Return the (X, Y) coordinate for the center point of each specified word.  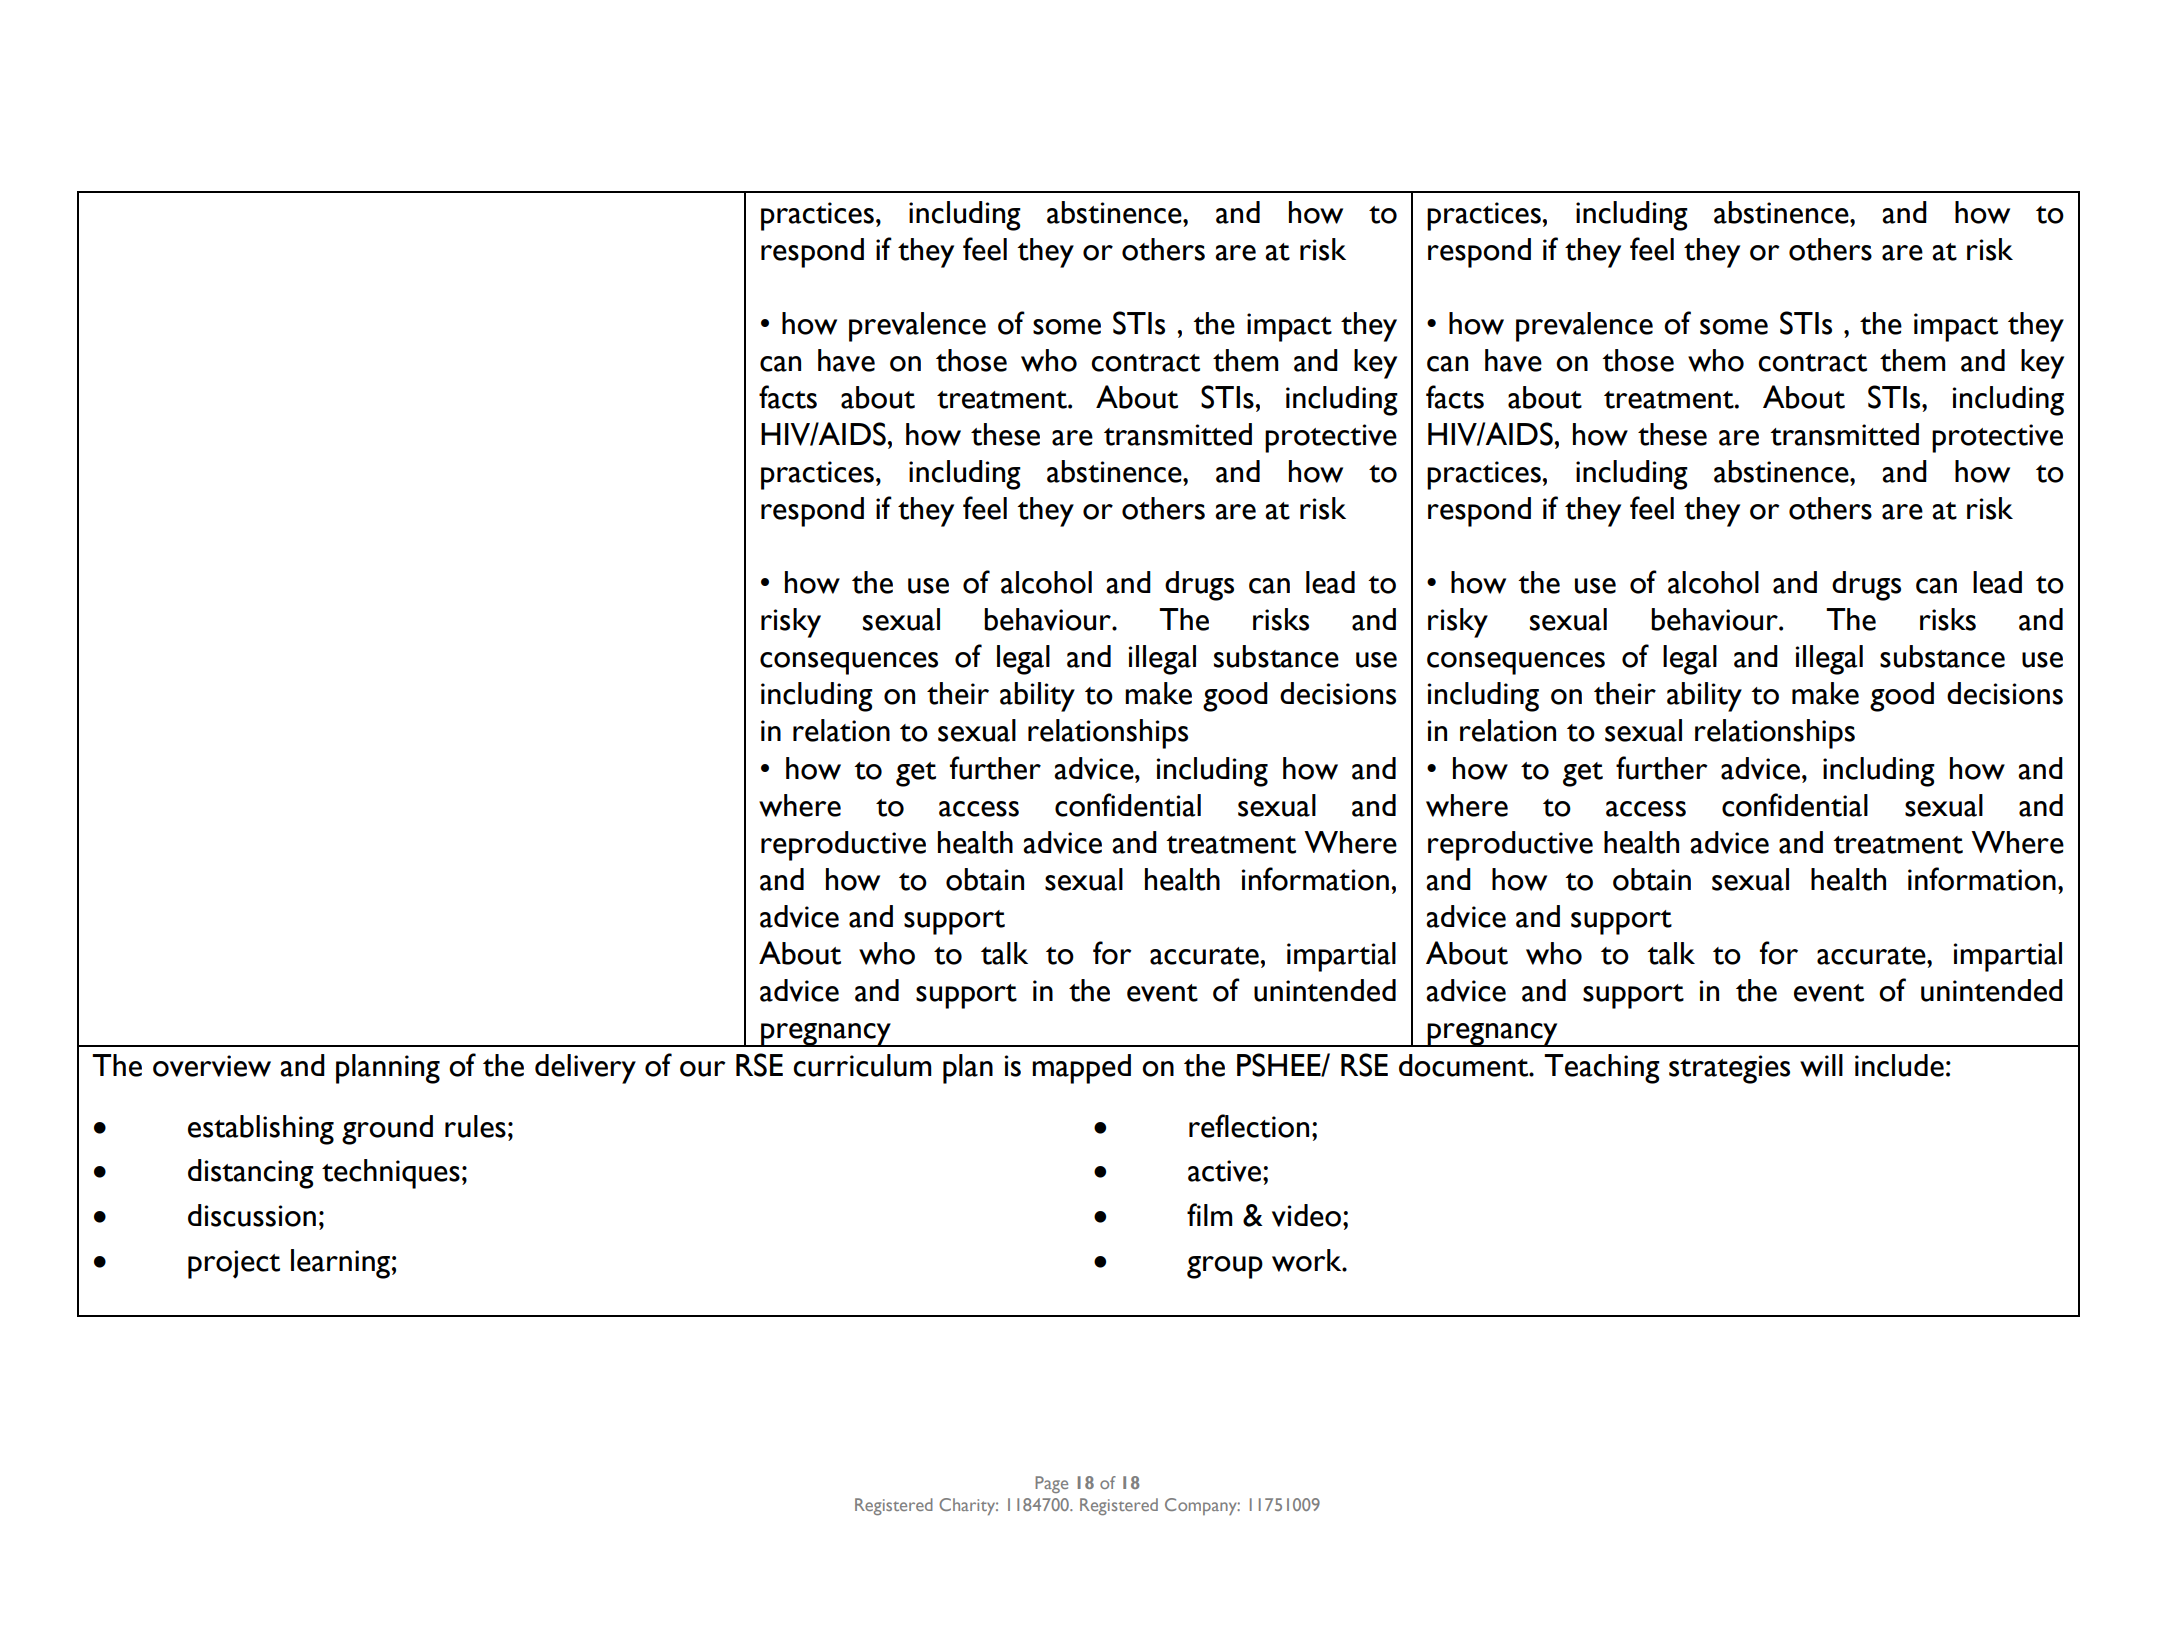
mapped (1081, 1069)
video (1308, 1215)
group (1225, 1267)
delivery (585, 1069)
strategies (1729, 1069)
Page (1051, 1484)
